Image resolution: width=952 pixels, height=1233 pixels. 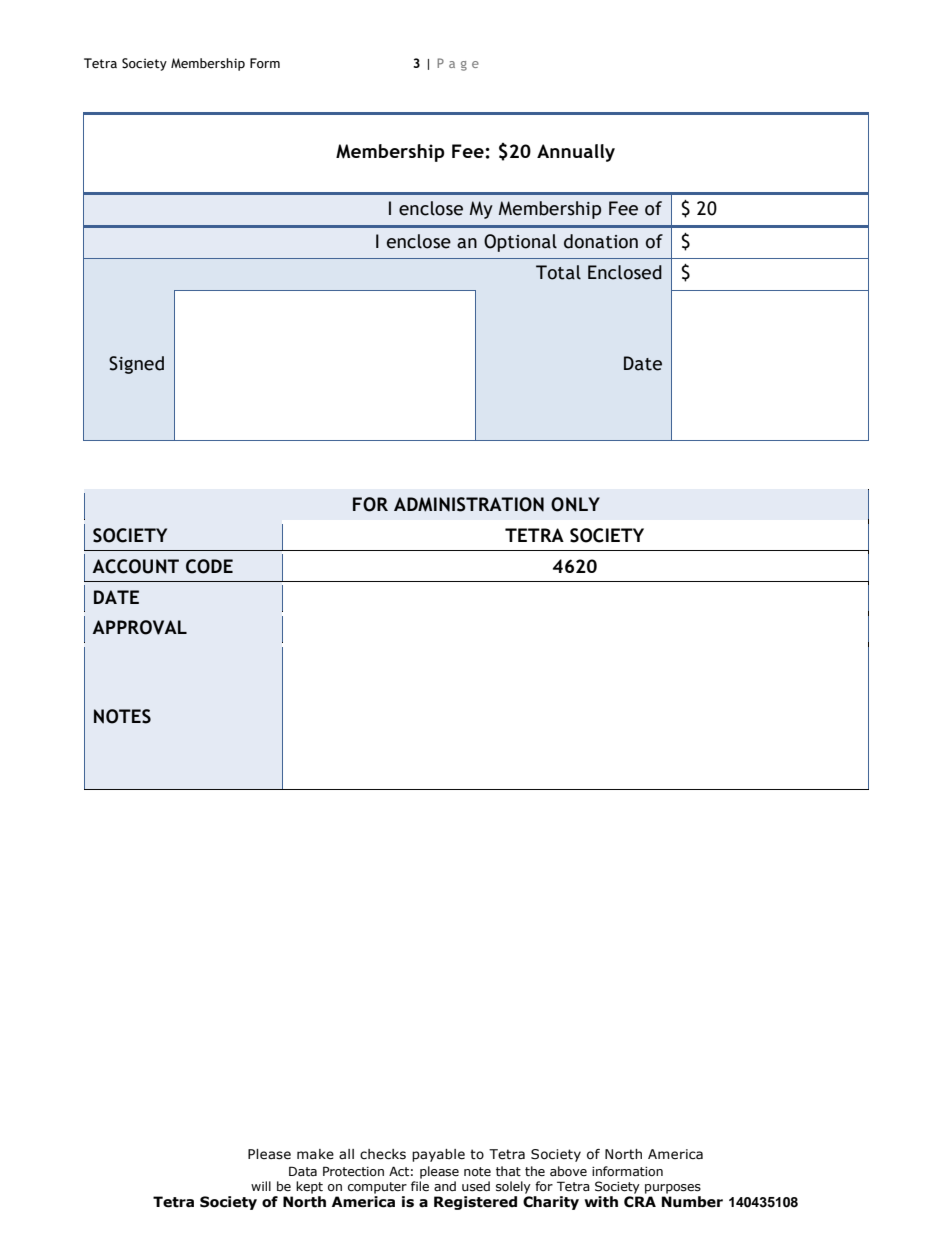 What do you see at coordinates (136, 365) in the screenshot?
I see `Signed` at bounding box center [136, 365].
